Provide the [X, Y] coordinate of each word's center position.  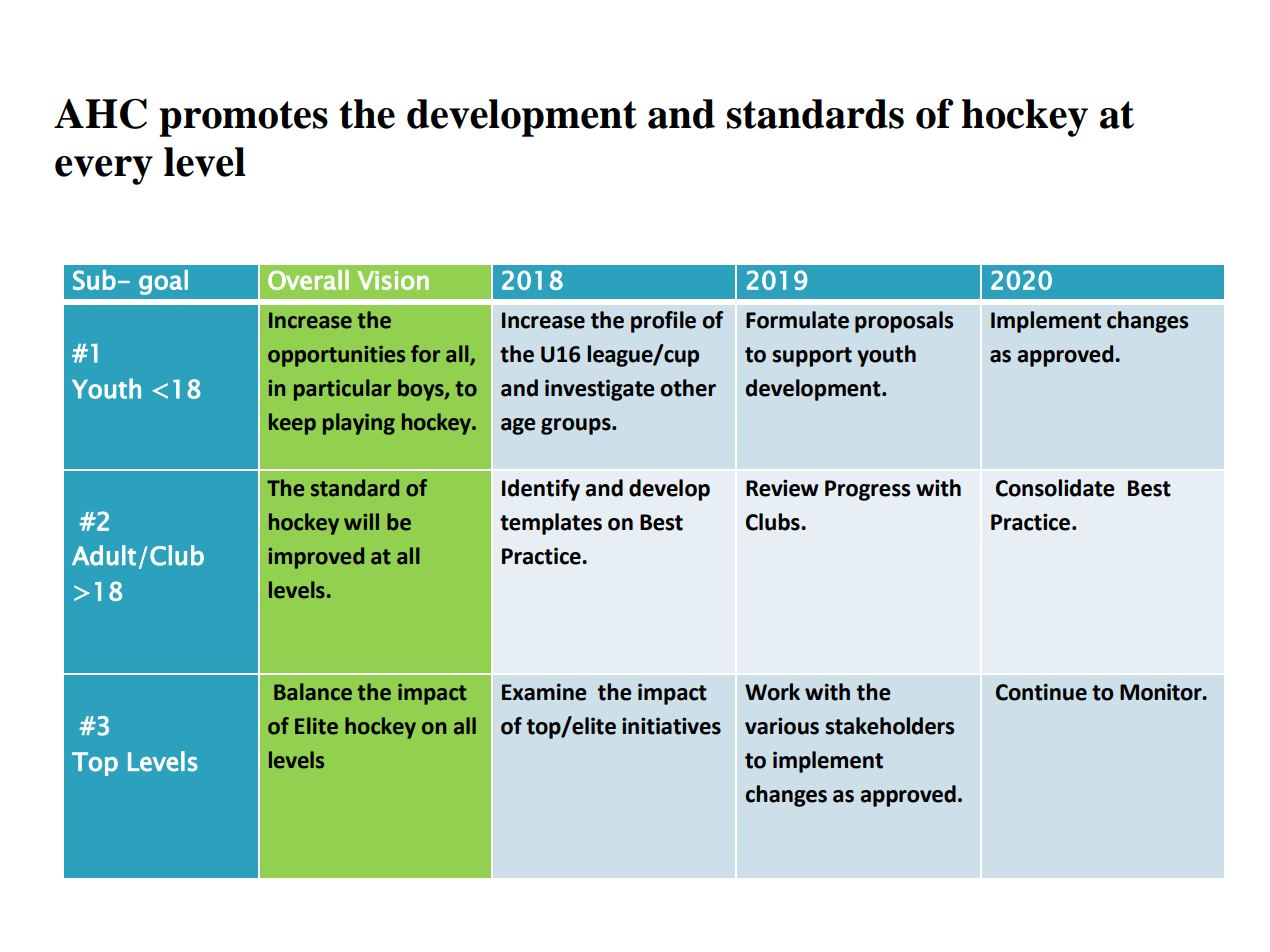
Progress [868, 490]
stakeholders [890, 726]
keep [292, 424]
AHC [100, 113]
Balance [313, 692]
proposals [904, 322]
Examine [544, 692]
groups [577, 426]
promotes [243, 119]
